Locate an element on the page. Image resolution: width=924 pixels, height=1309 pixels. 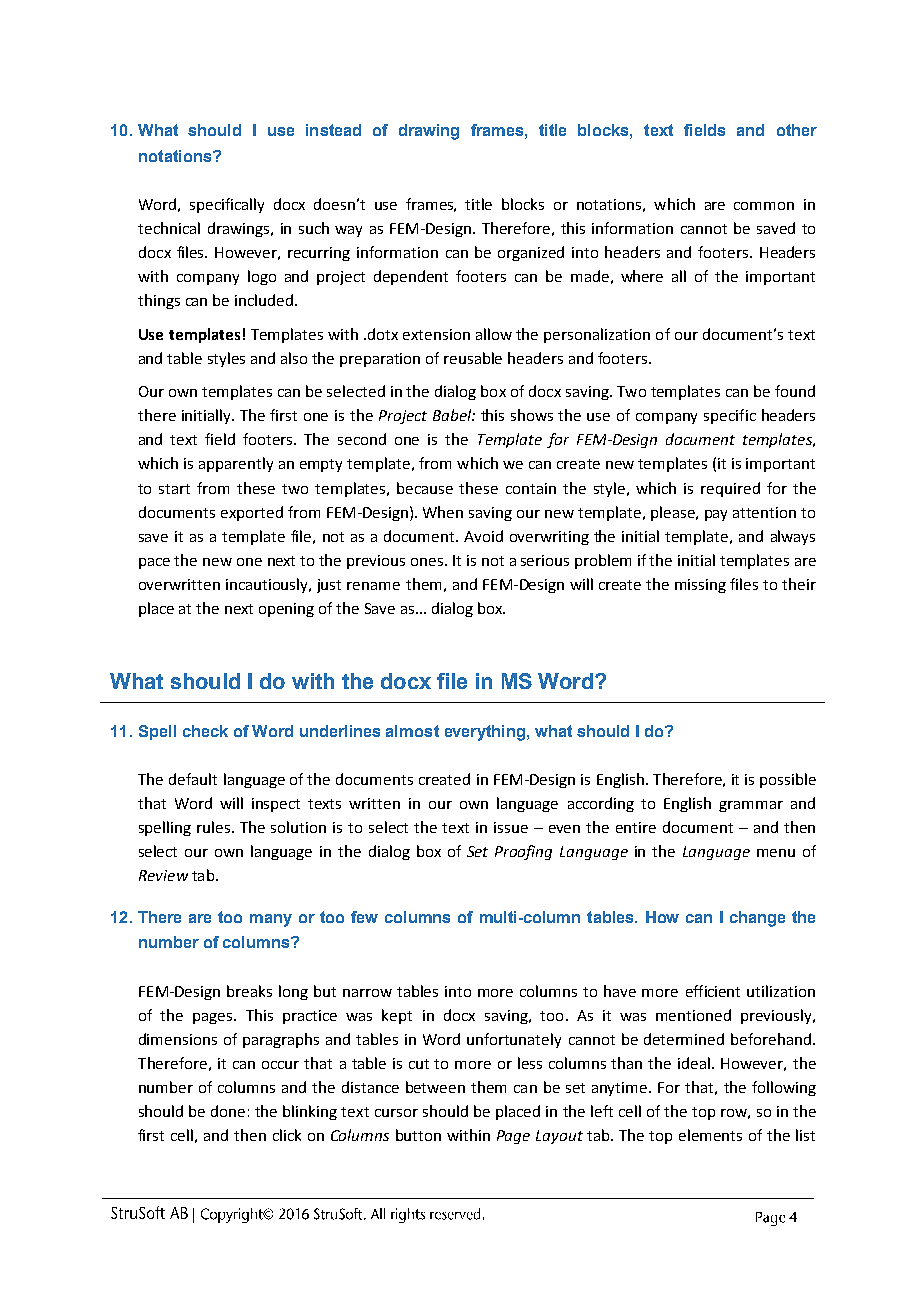
missing is located at coordinates (700, 586).
